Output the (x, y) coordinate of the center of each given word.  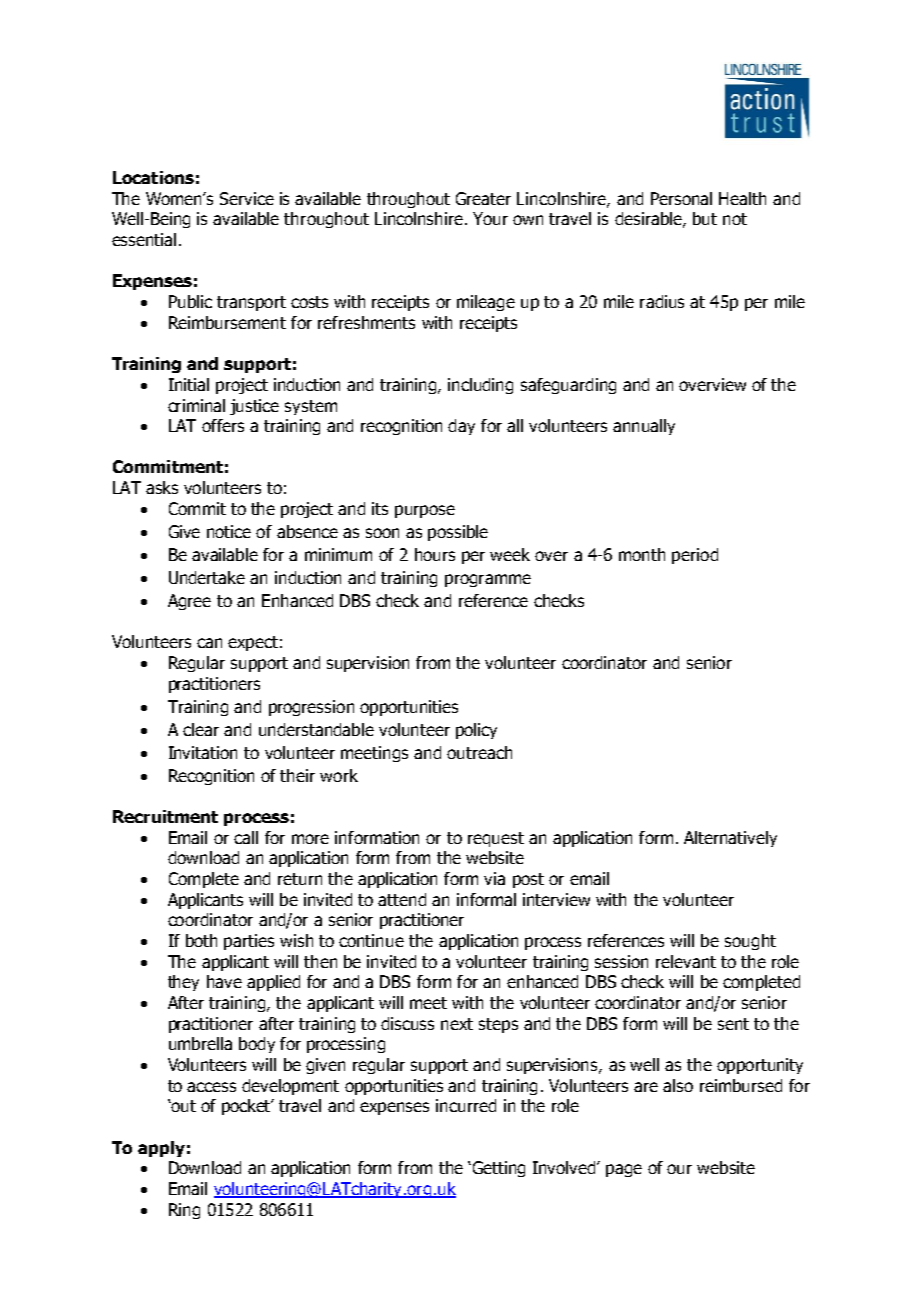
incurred (466, 1105)
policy (476, 731)
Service (247, 198)
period (695, 556)
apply (161, 1149)
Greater (483, 198)
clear (201, 729)
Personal (681, 198)
